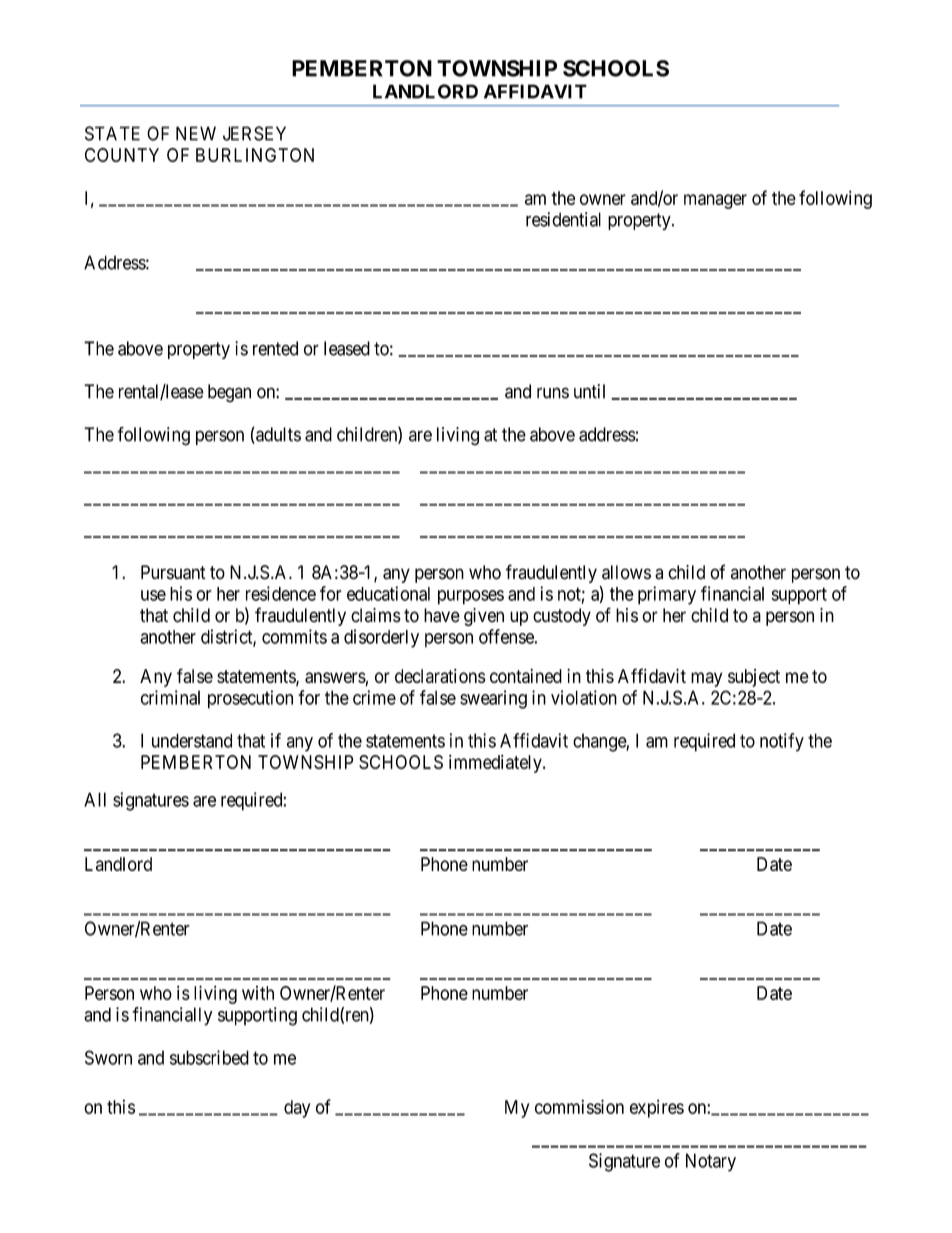  I want to click on criminal, so click(170, 697).
